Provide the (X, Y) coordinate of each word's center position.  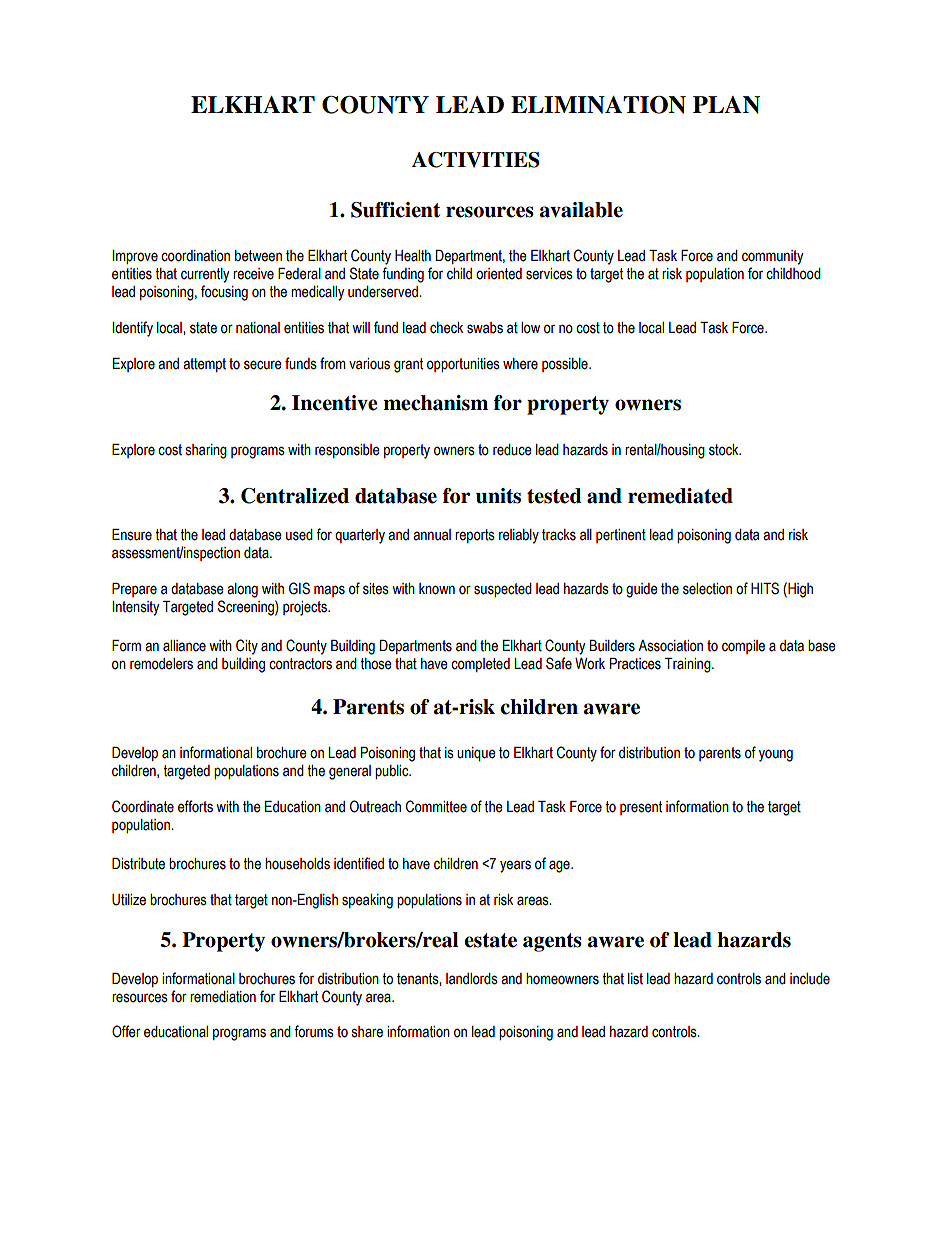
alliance (184, 646)
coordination (195, 256)
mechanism (435, 403)
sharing (206, 451)
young (776, 755)
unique (476, 754)
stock (725, 450)
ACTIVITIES (476, 160)
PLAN (726, 105)
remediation (223, 997)
